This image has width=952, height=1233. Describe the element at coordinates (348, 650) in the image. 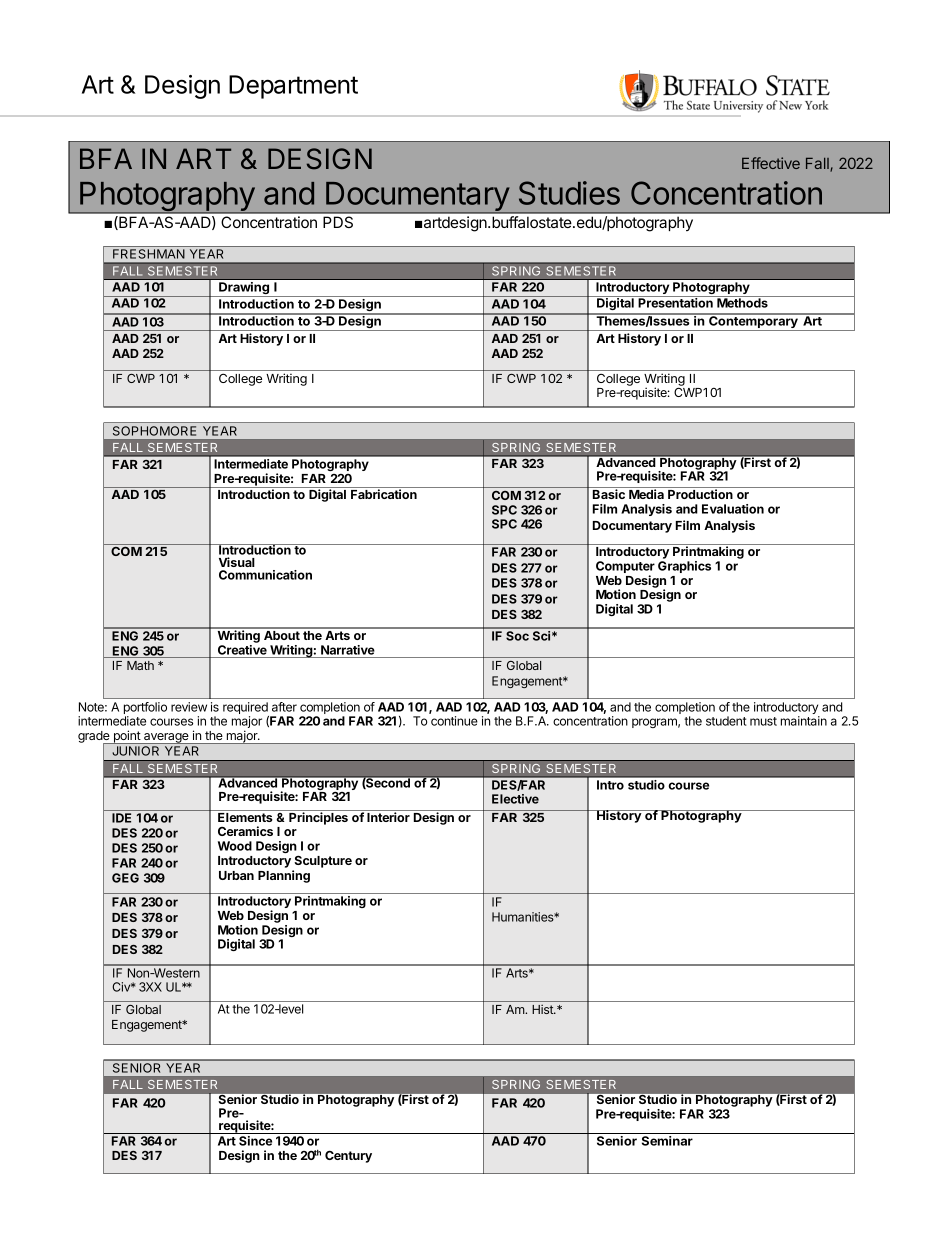

I see `Narrative` at that location.
